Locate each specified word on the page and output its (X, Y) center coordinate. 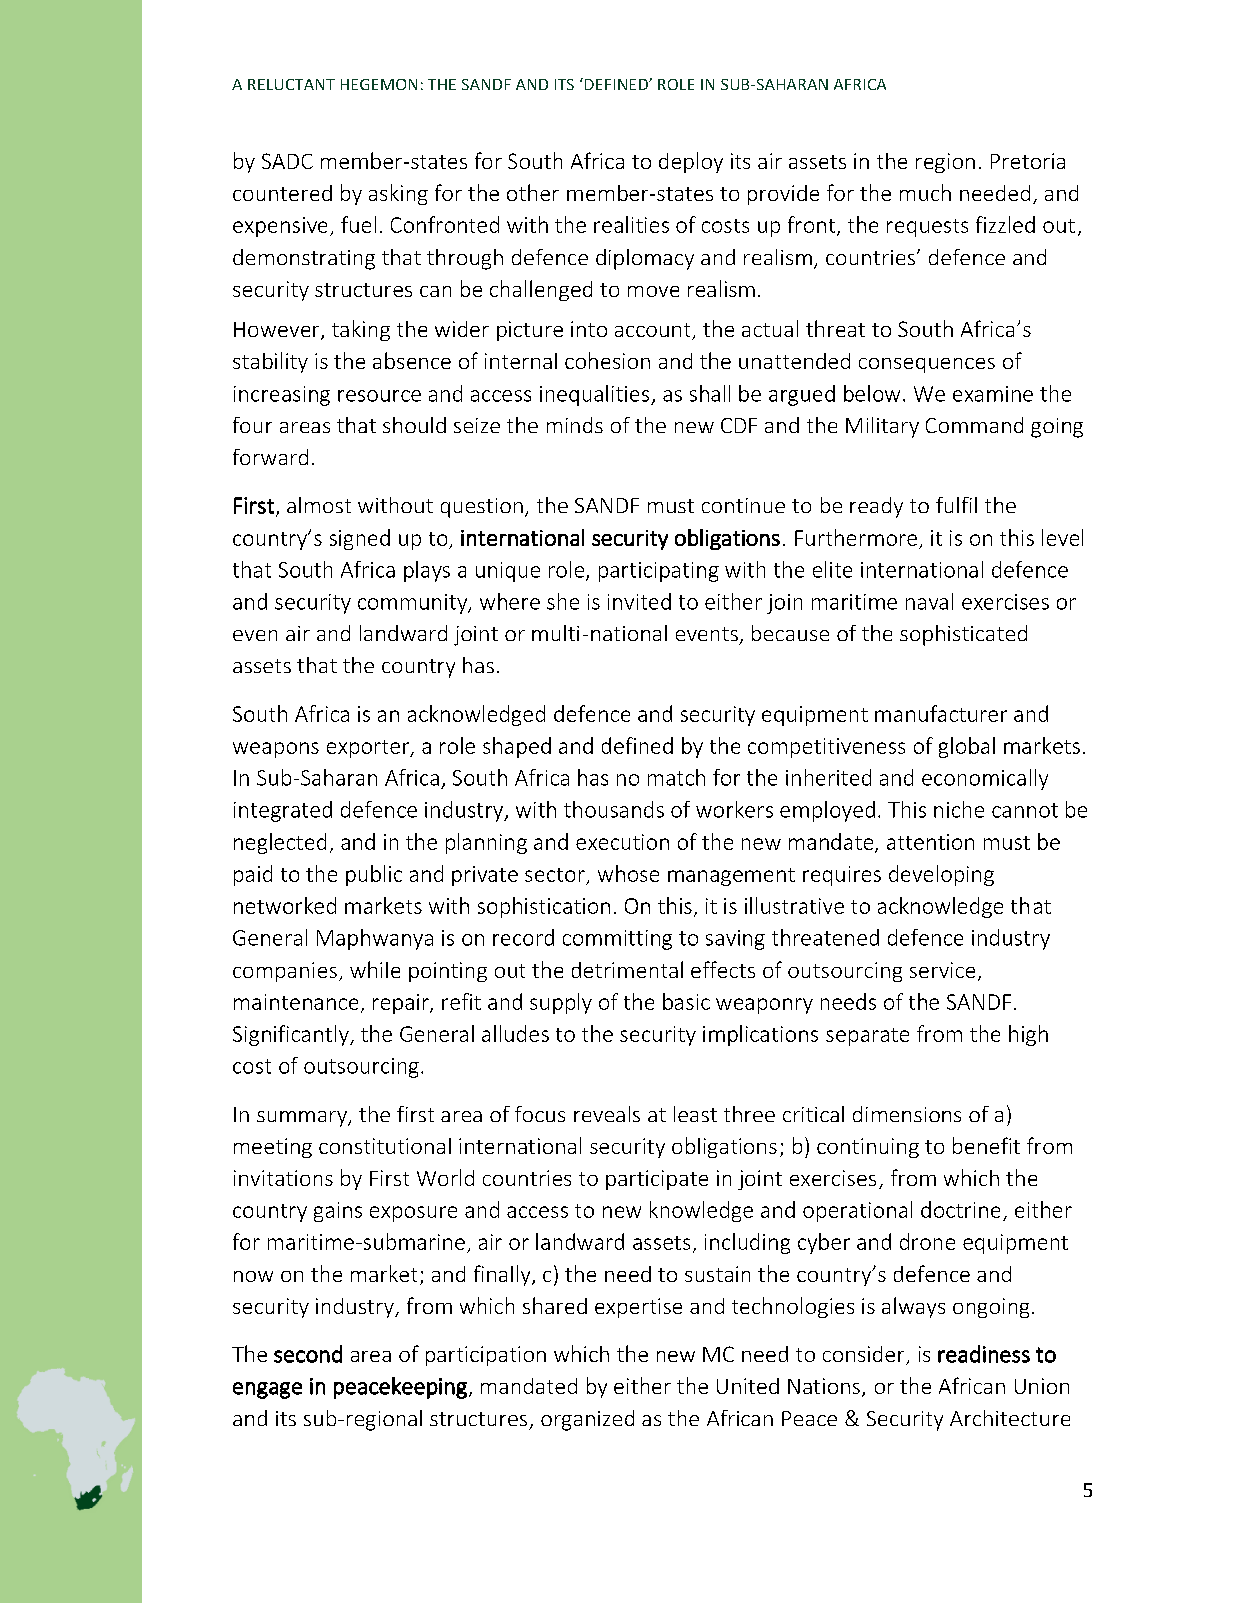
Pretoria (1028, 161)
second (308, 1354)
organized (587, 1420)
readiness (984, 1354)
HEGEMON (379, 84)
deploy (691, 162)
